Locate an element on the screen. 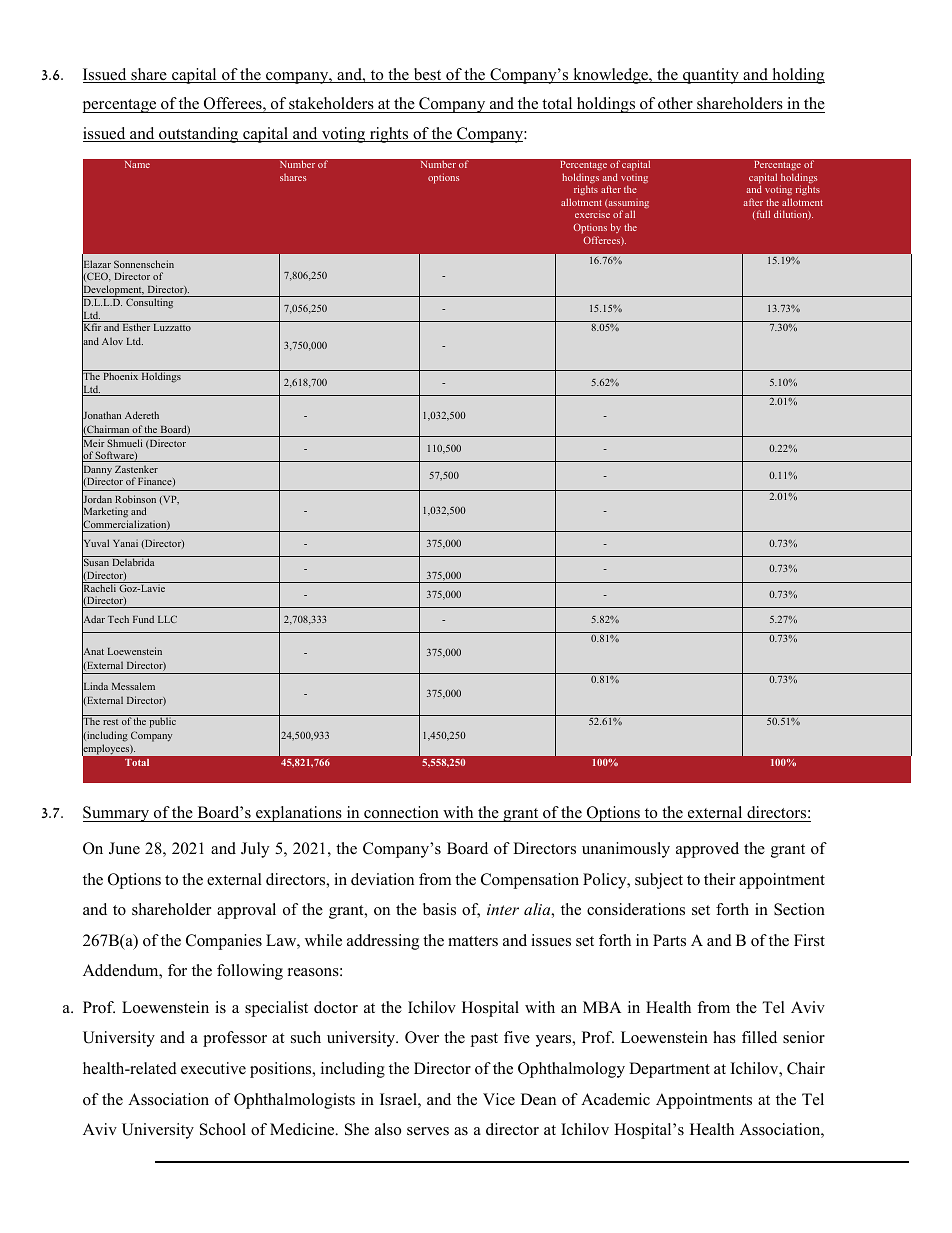  outstanding is located at coordinates (199, 135).
